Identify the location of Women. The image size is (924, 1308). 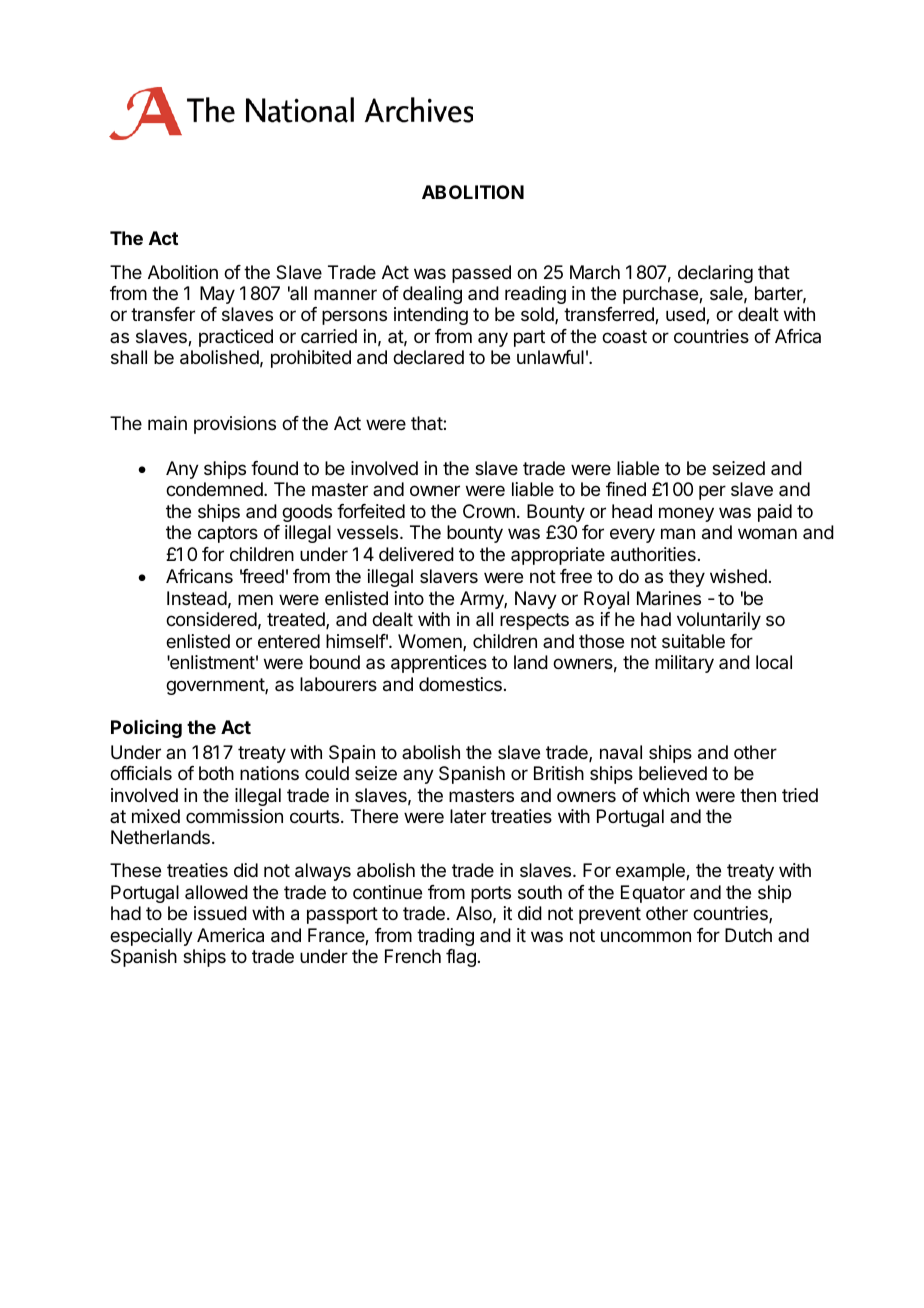
(431, 642).
